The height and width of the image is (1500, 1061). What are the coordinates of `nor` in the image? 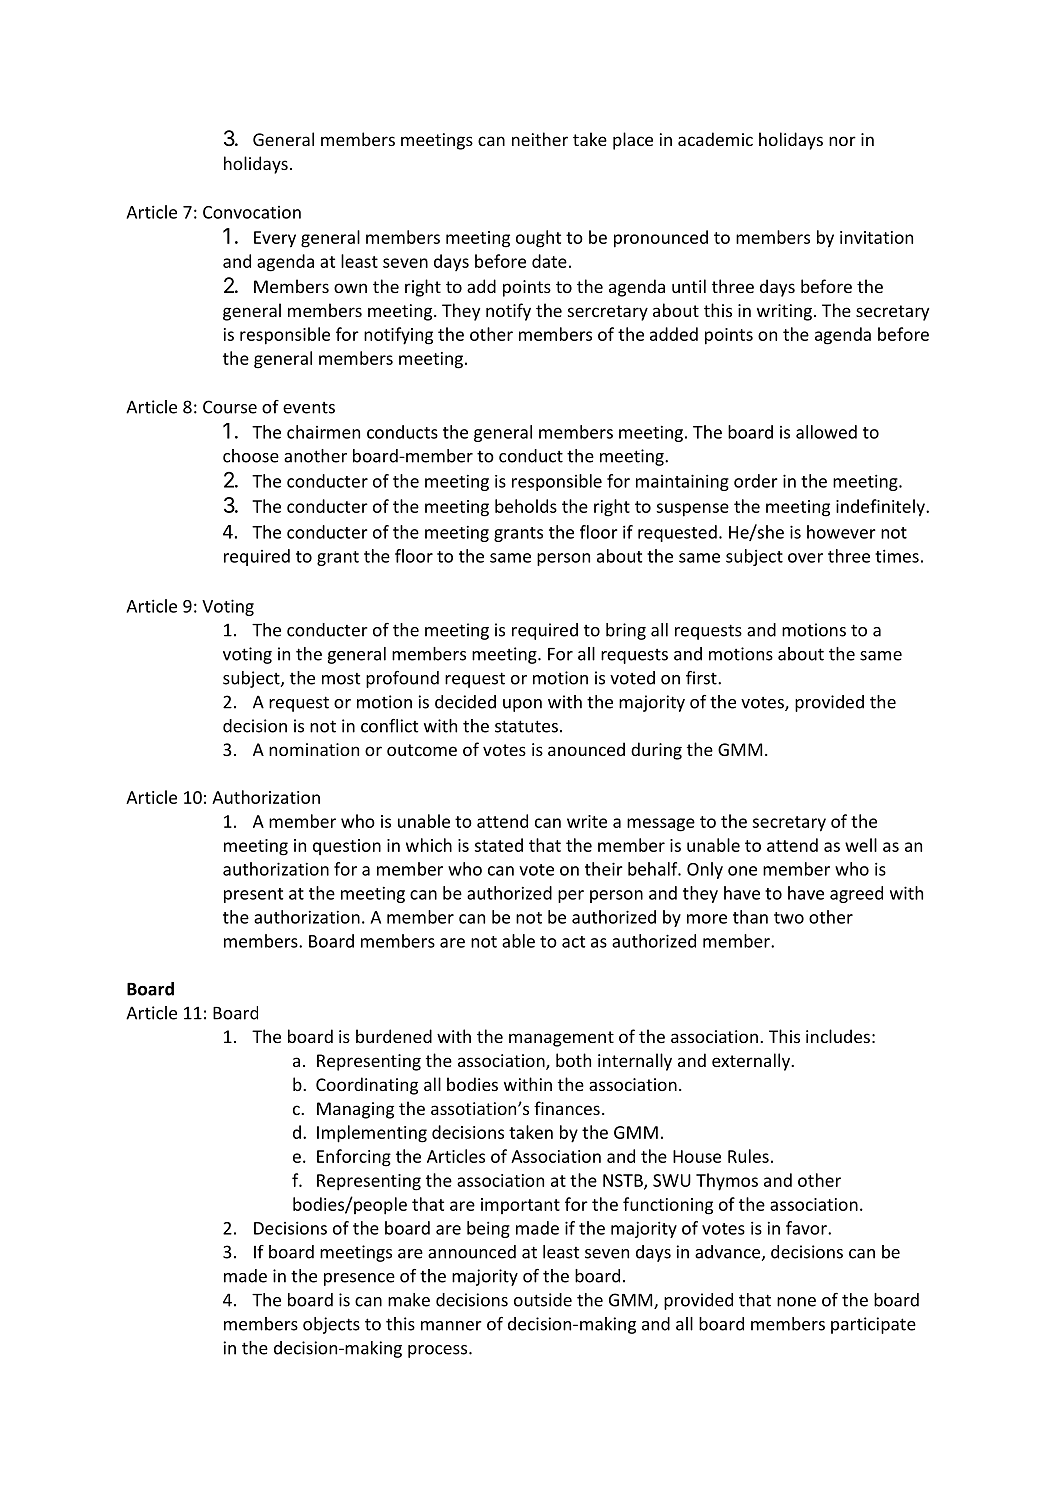 It's located at (842, 141).
